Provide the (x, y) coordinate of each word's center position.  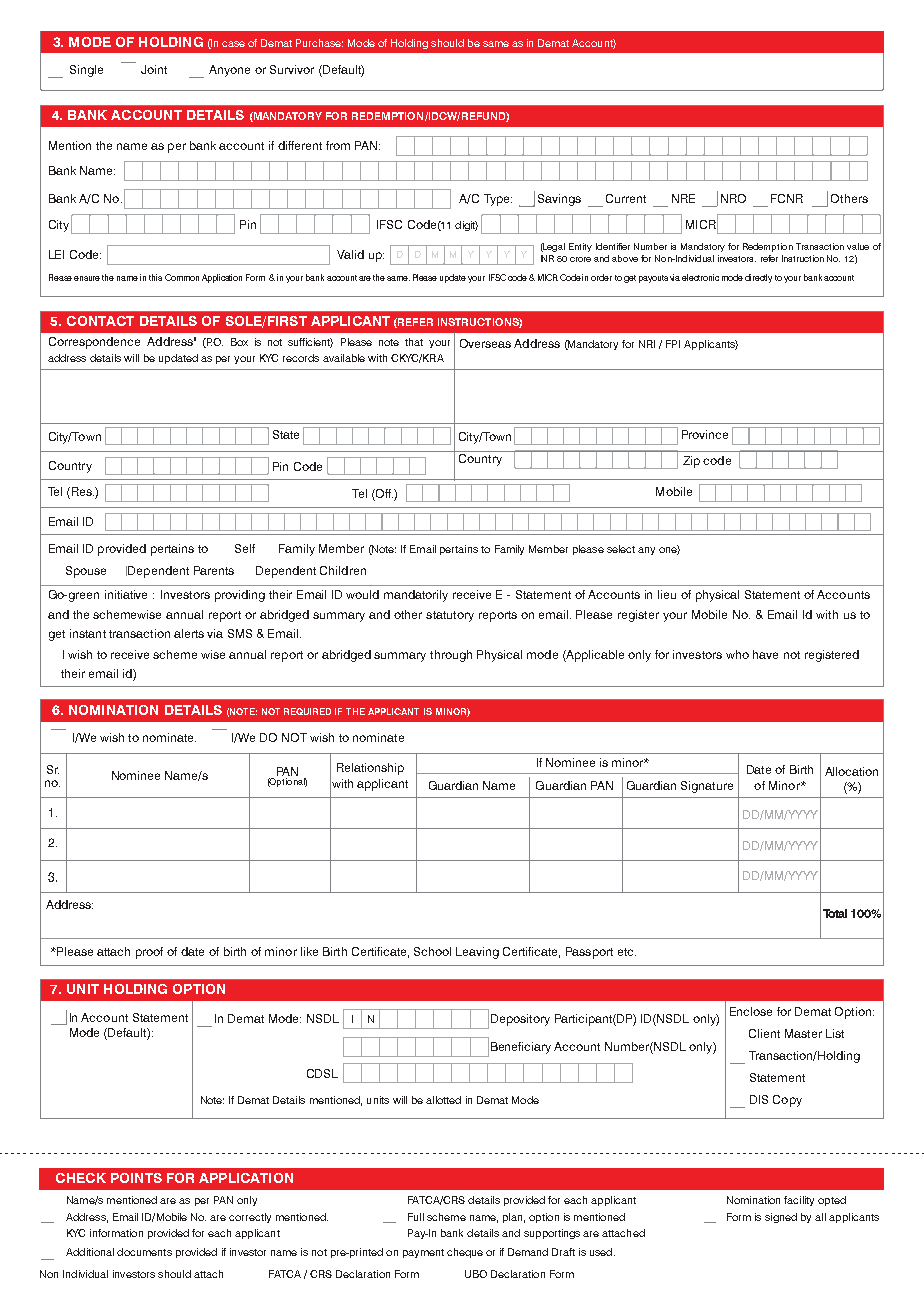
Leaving (477, 953)
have (765, 654)
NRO (733, 198)
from (338, 145)
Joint (154, 69)
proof (149, 953)
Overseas (485, 343)
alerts (189, 633)
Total (835, 913)
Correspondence (94, 343)
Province (705, 434)
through (451, 656)
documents (144, 1252)
